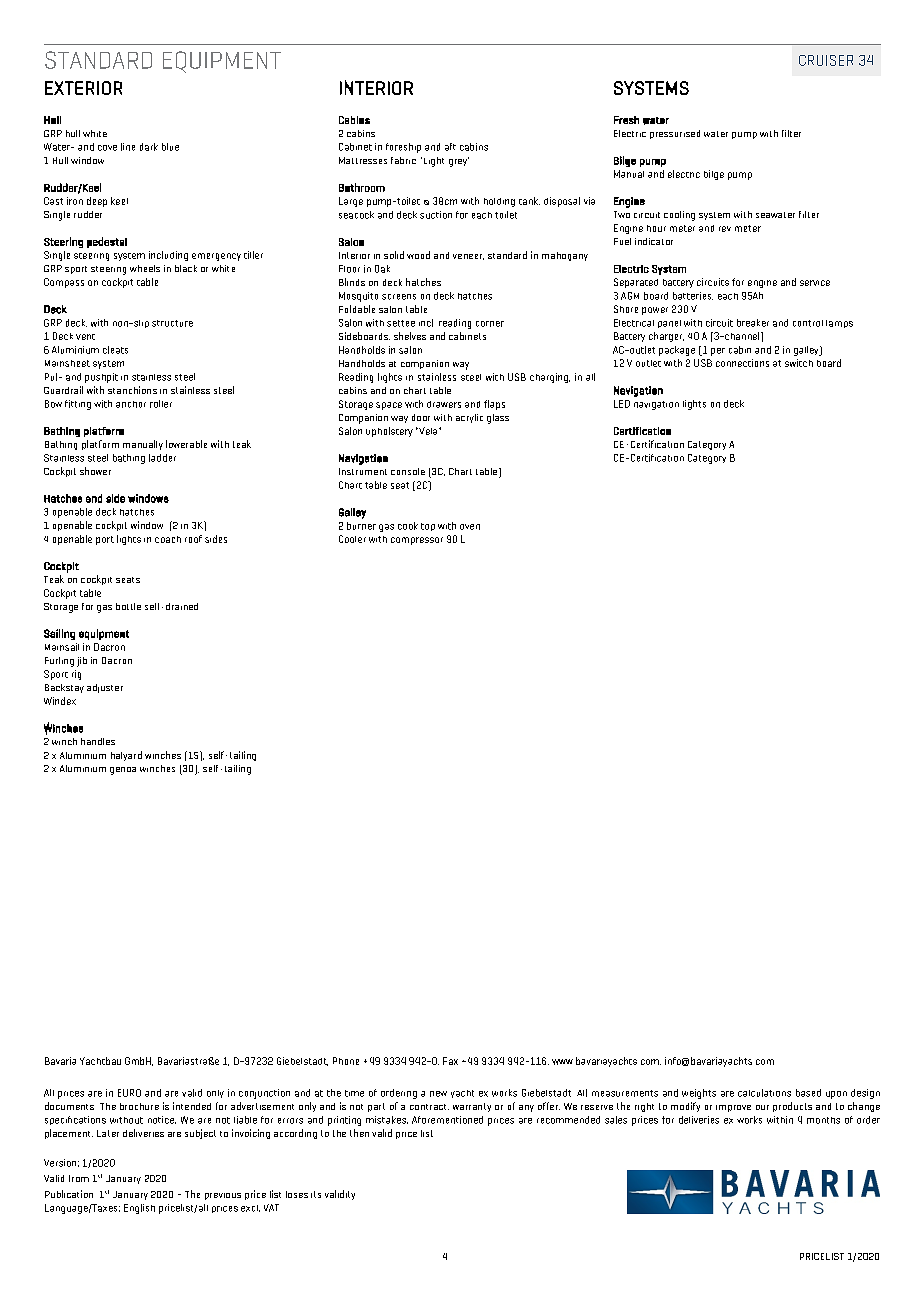 This page has height=1308, width=924. Describe the element at coordinates (128, 606) in the page. I see `bottle` at that location.
